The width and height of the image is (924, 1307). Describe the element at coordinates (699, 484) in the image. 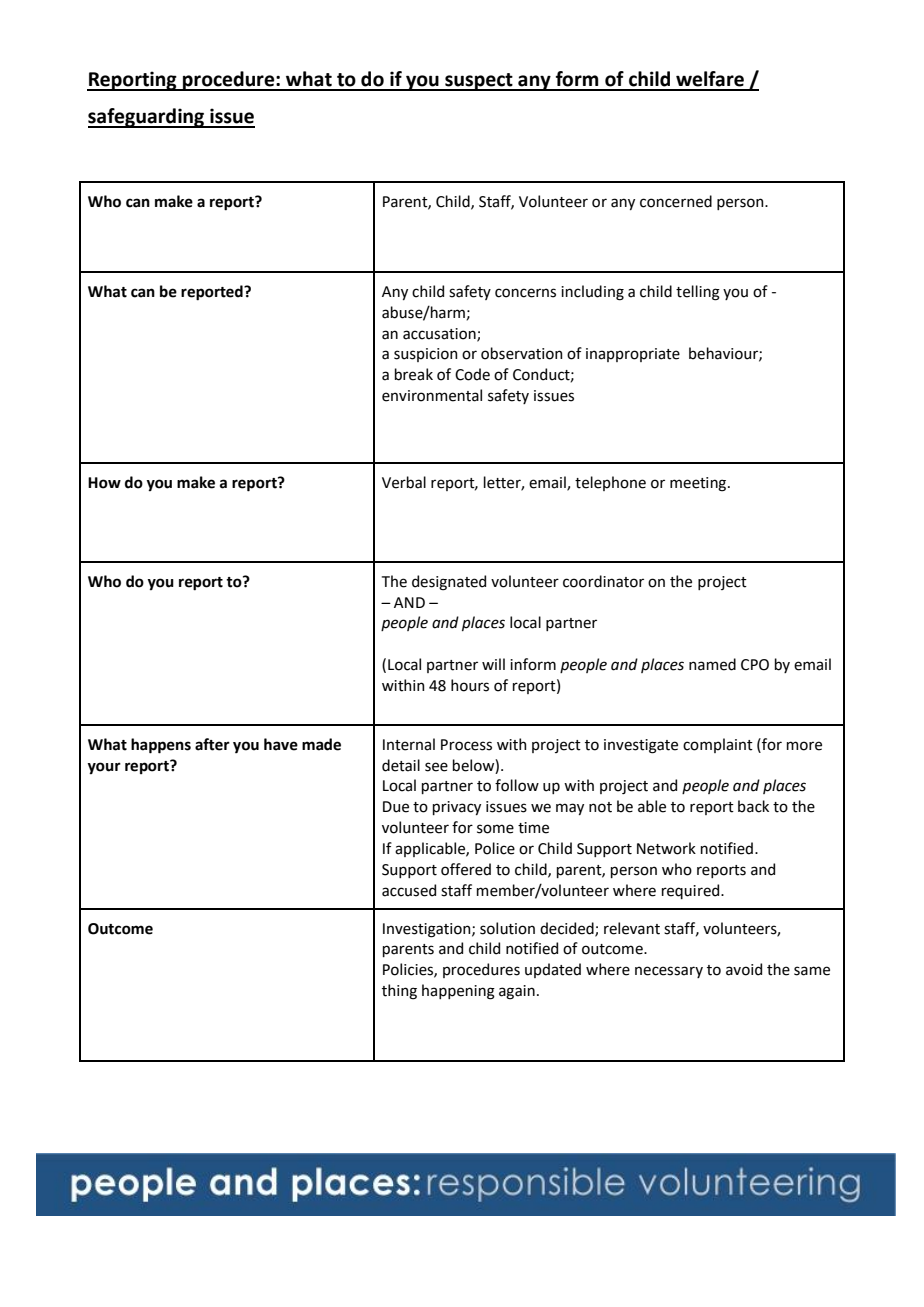

I see `meeting` at that location.
